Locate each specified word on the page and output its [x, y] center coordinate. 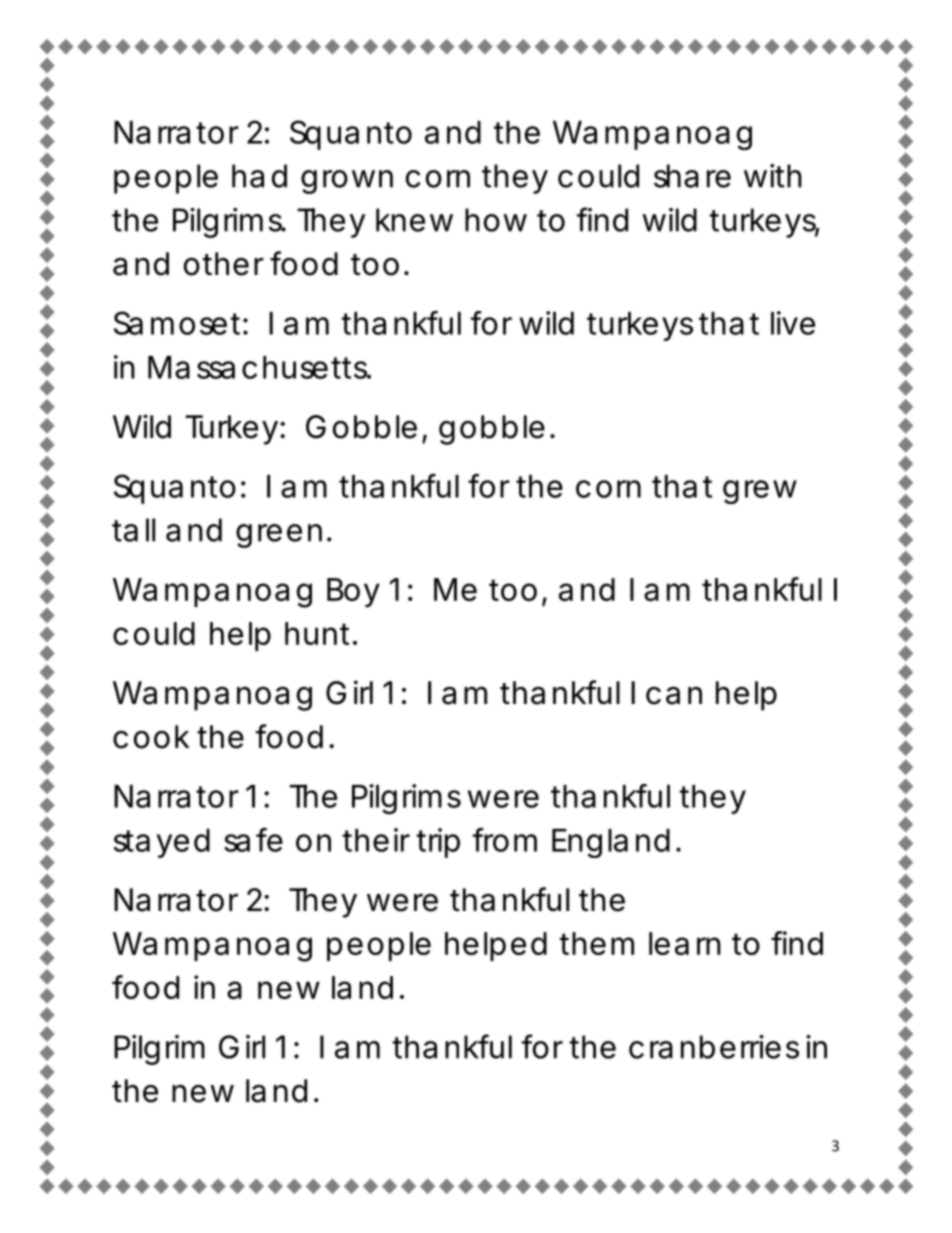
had [259, 176]
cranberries [714, 1047]
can [674, 696]
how [496, 220]
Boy [353, 592]
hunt [319, 633]
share [692, 176]
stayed [162, 843]
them [596, 943]
